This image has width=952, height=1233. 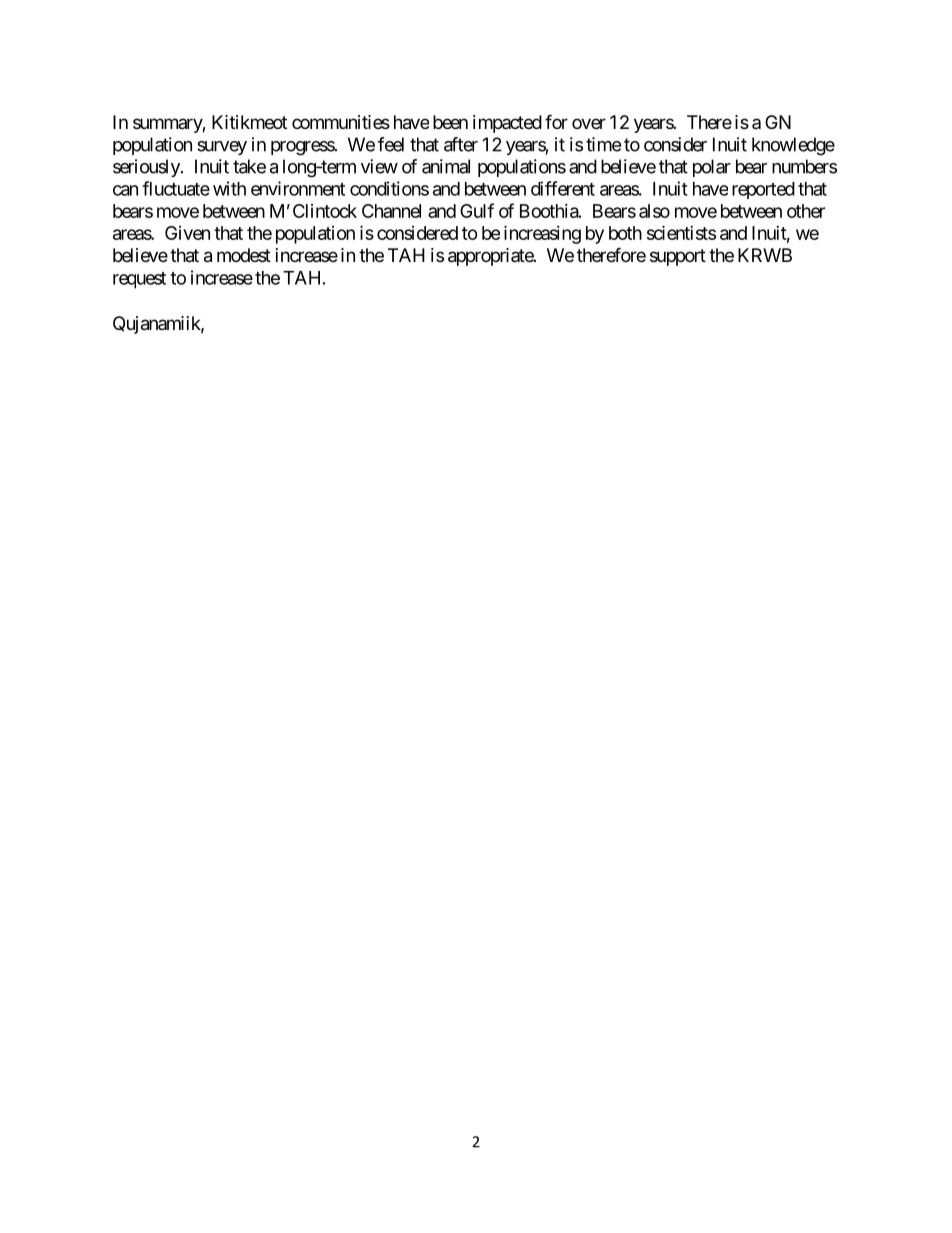 What do you see at coordinates (678, 257) in the image?
I see `support` at bounding box center [678, 257].
